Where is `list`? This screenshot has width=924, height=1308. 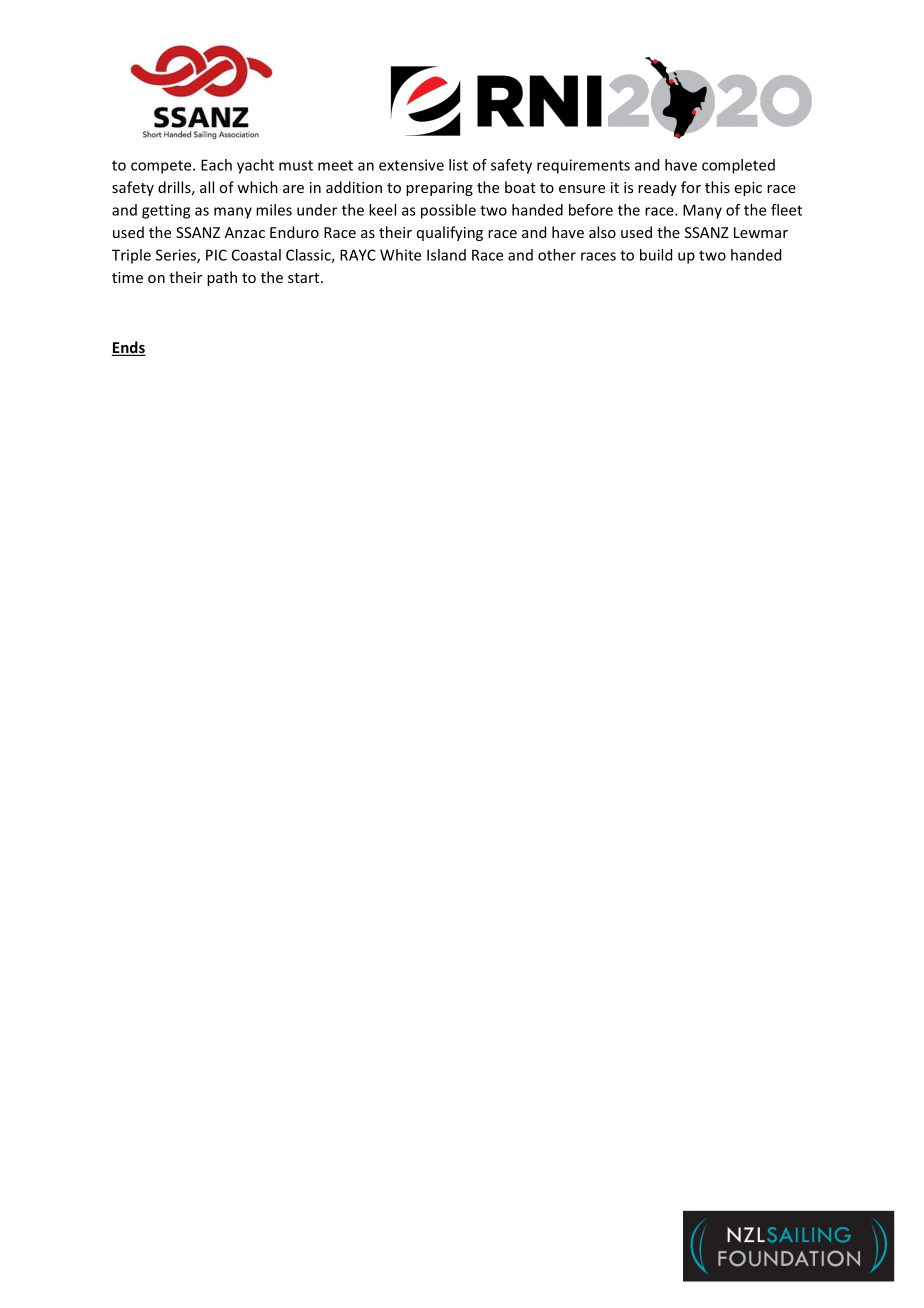 list is located at coordinates (458, 165).
